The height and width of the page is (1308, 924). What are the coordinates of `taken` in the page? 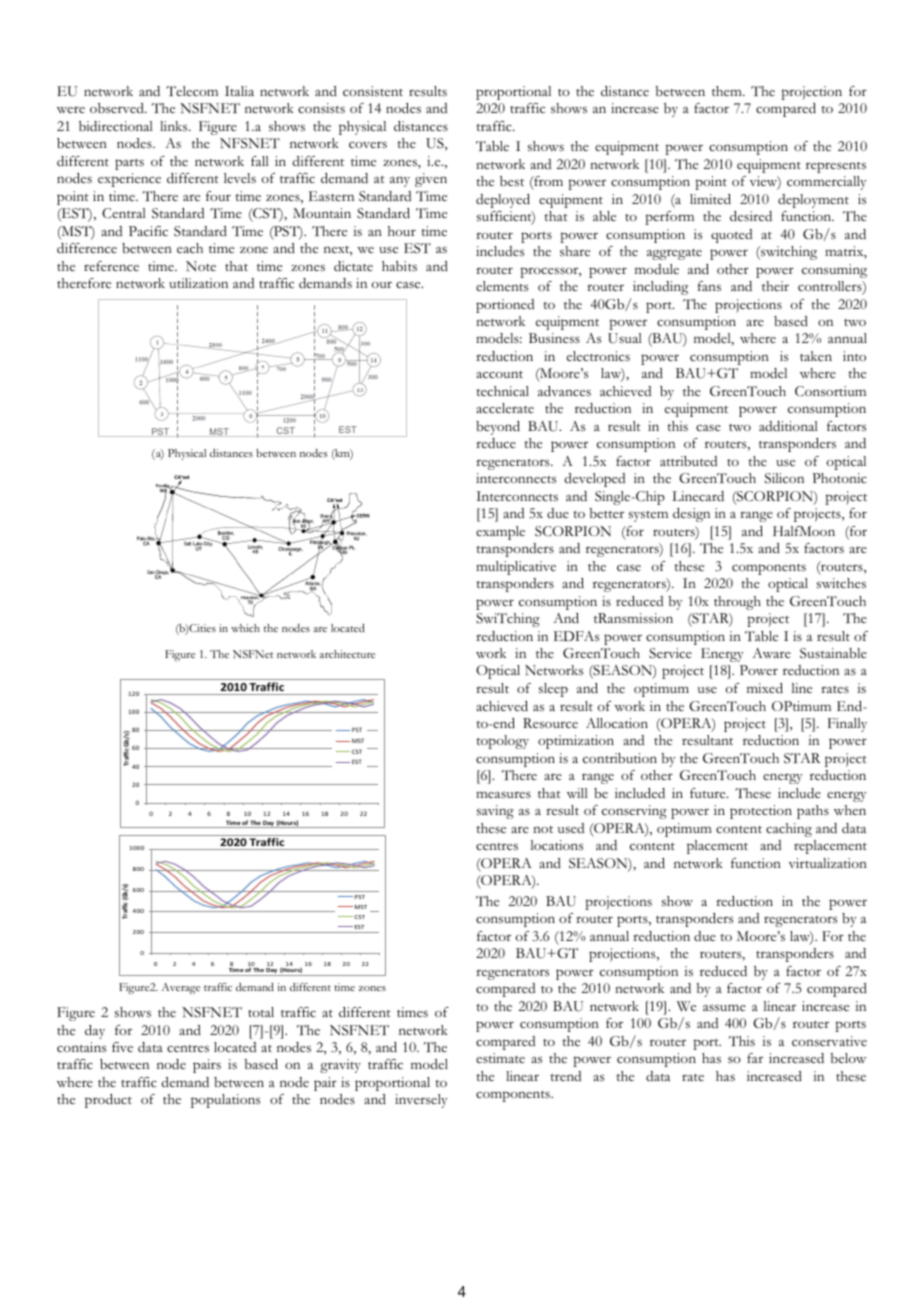 It's located at (816, 356).
